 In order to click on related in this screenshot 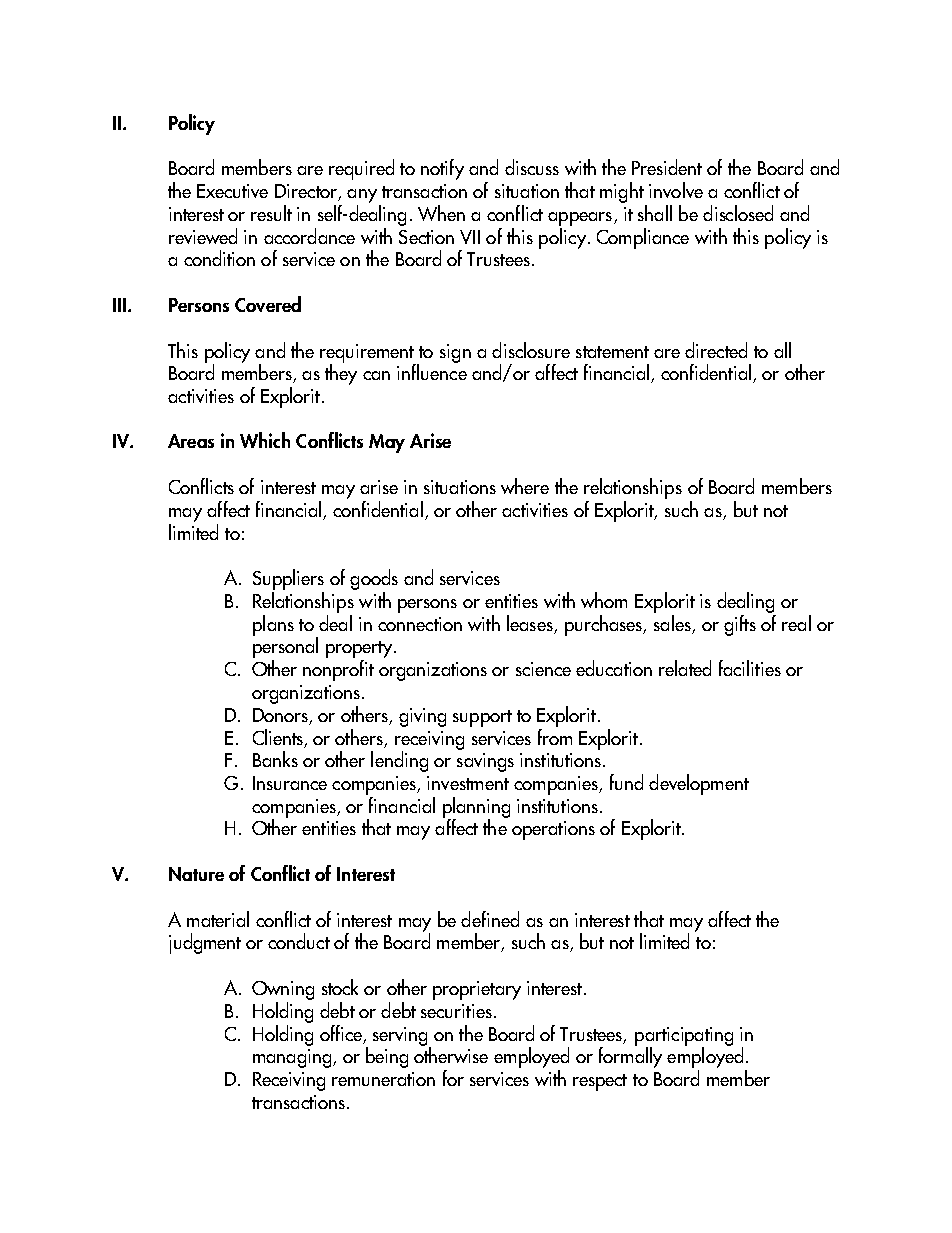, I will do `click(685, 668)`.
